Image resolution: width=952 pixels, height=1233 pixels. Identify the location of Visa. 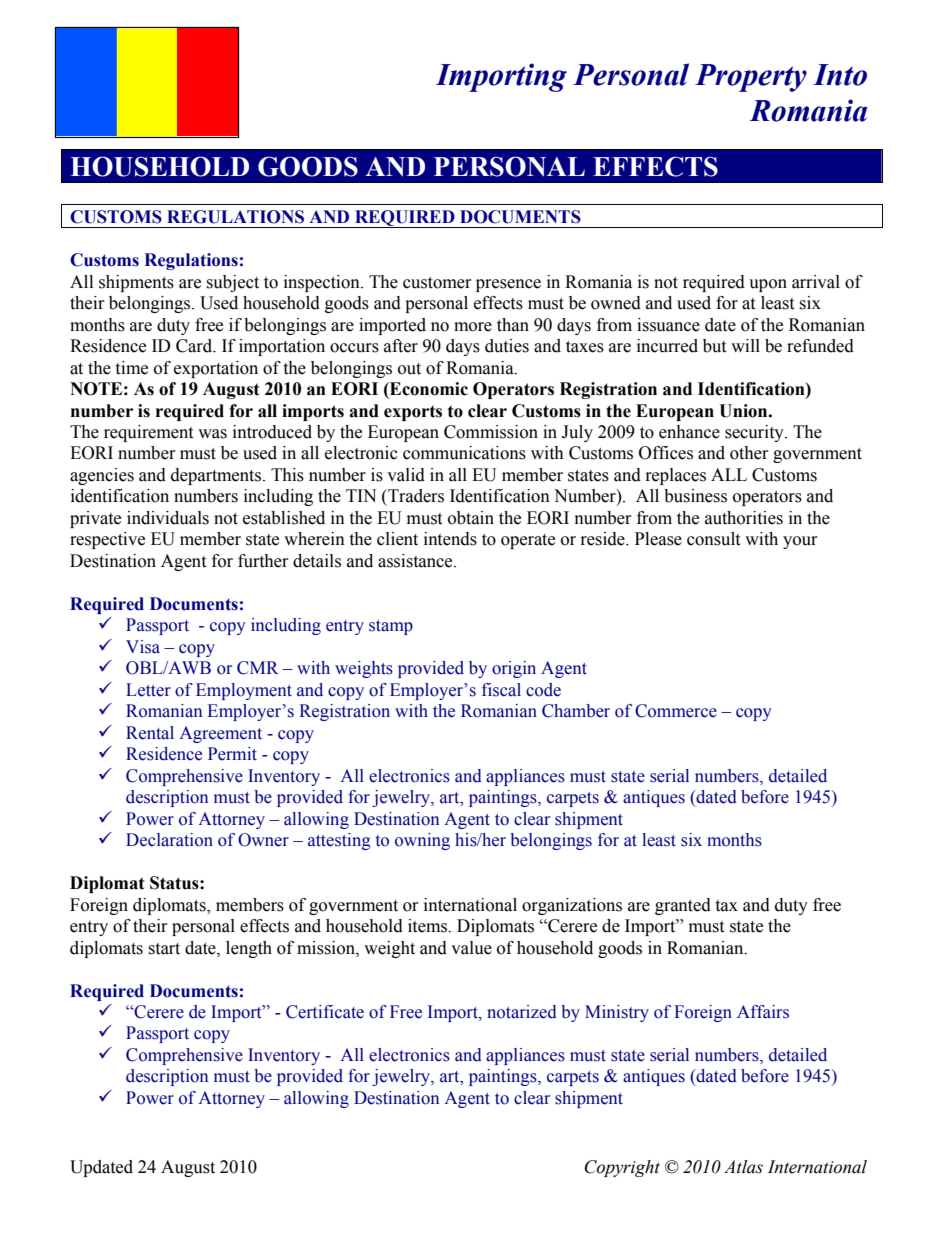
(143, 647).
